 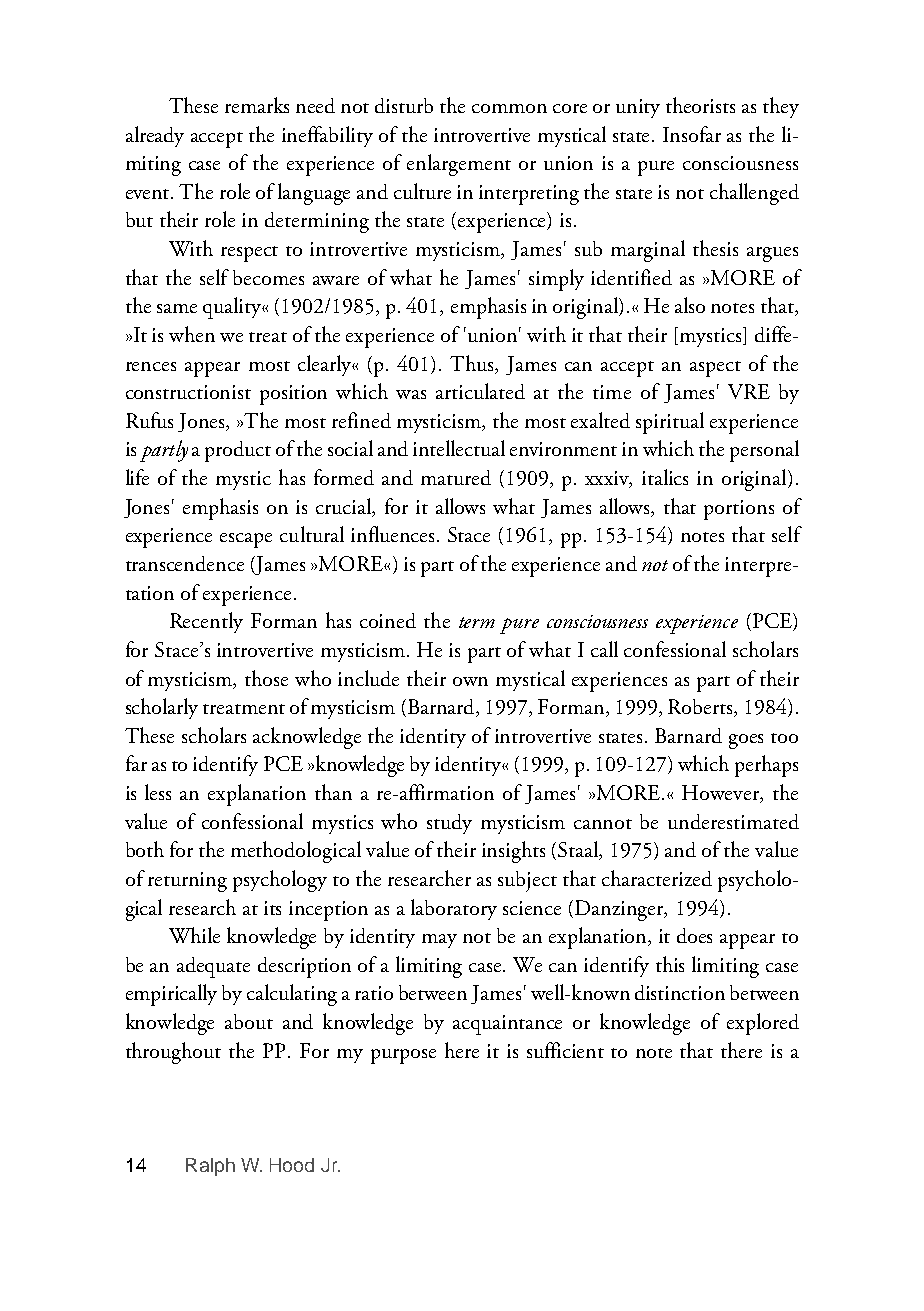 I want to click on Insofar, so click(x=692, y=134).
